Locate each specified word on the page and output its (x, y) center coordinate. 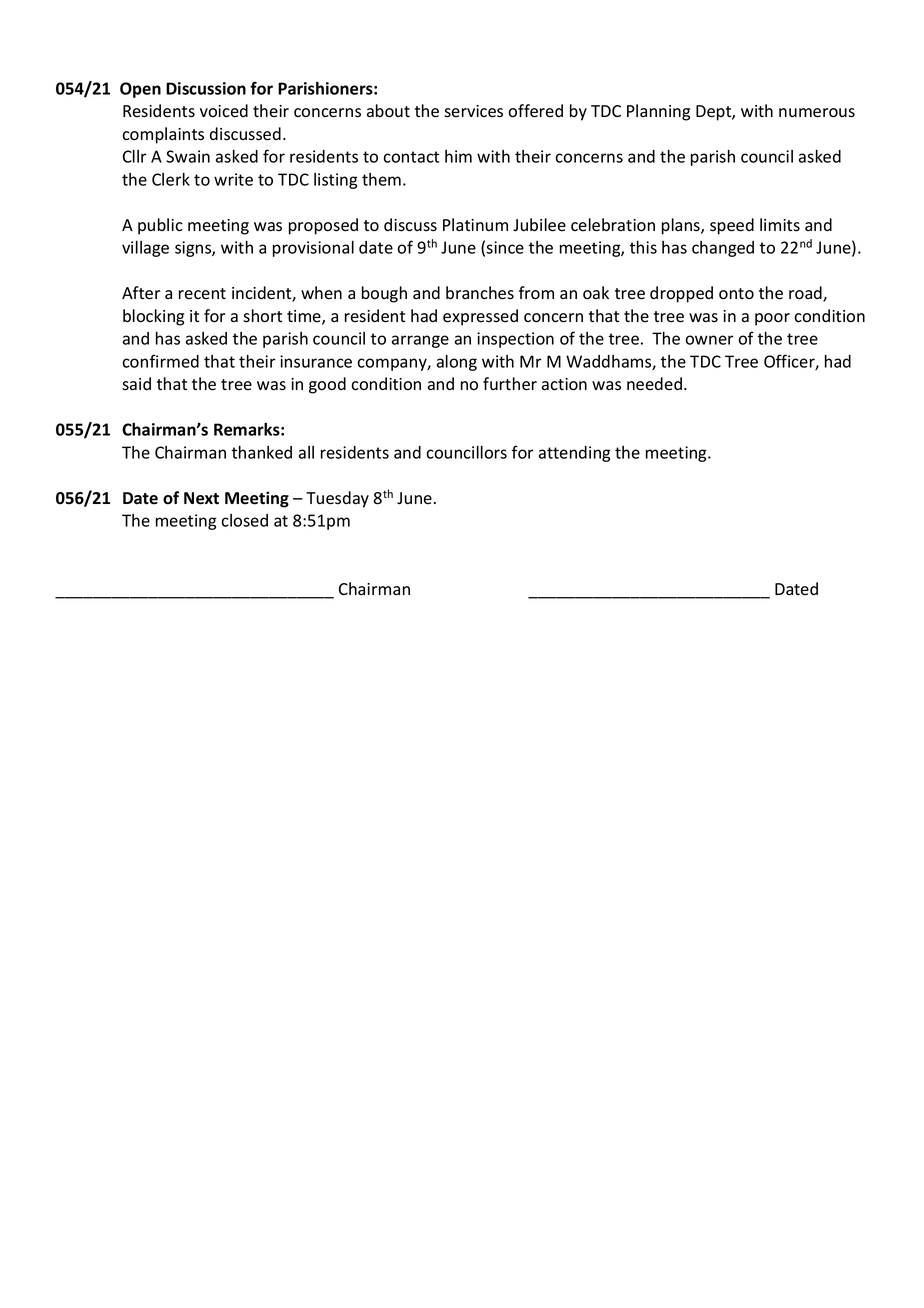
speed (732, 226)
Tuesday (337, 499)
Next (201, 498)
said (136, 384)
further (510, 384)
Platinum (475, 224)
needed (654, 384)
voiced (224, 111)
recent (202, 293)
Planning (658, 112)
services (473, 111)
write (233, 179)
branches (480, 293)
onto (736, 294)
